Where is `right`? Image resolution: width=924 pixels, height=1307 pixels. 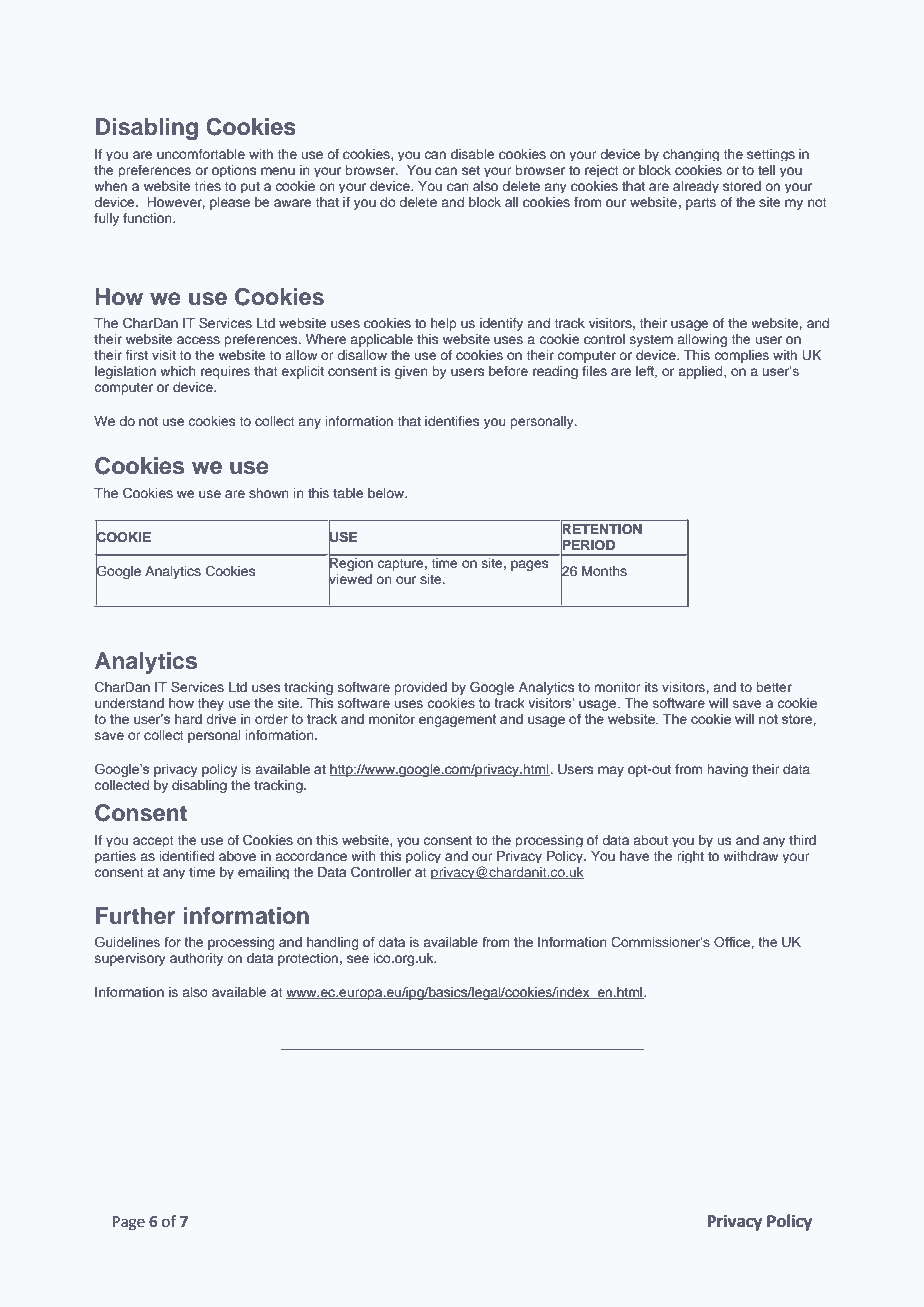
right is located at coordinates (690, 857).
